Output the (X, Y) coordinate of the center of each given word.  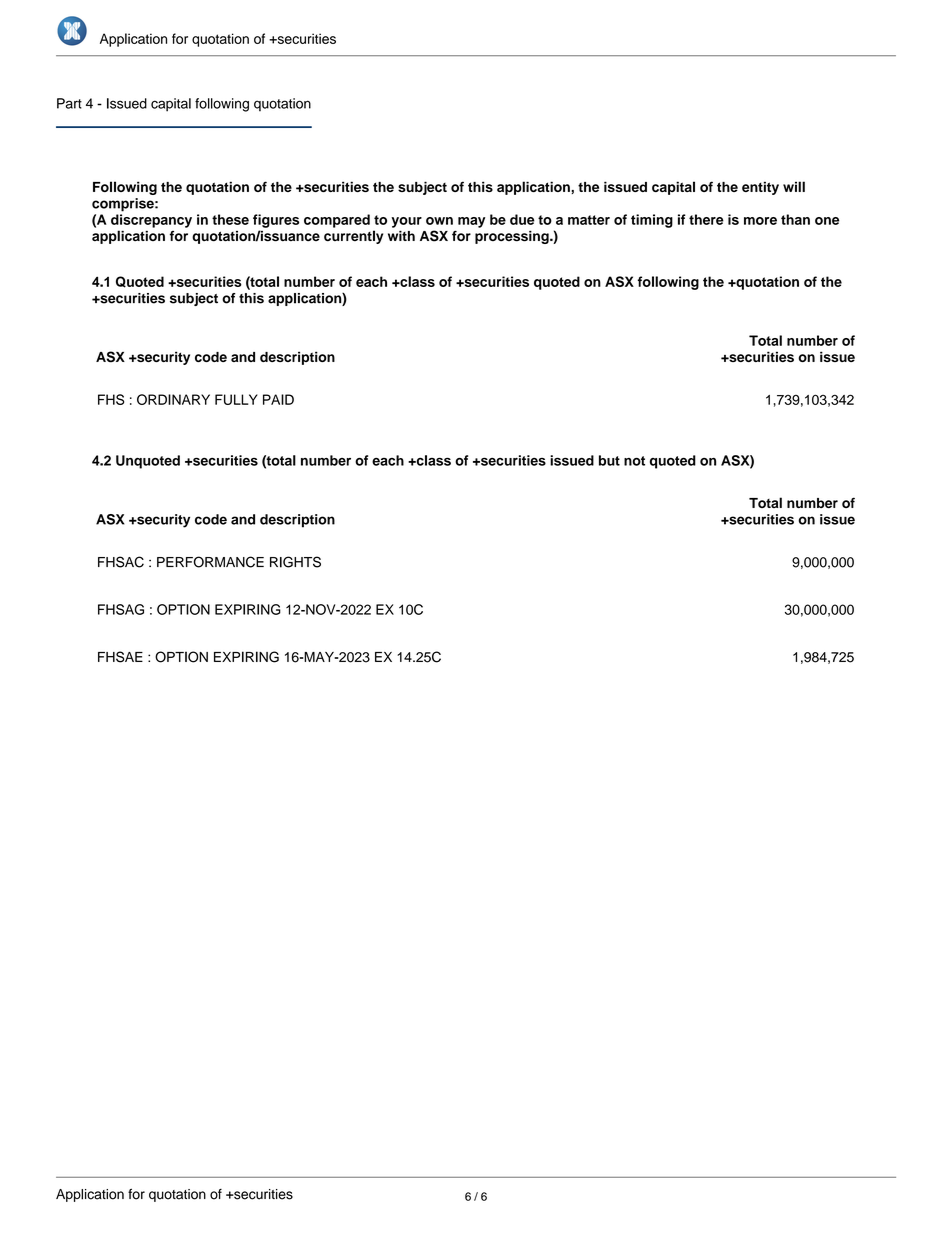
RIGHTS (295, 562)
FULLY (236, 399)
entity (760, 188)
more (760, 221)
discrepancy (151, 221)
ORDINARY (173, 399)
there (706, 219)
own (439, 221)
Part (69, 103)
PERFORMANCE (210, 562)
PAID (278, 399)
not (634, 461)
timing (652, 221)
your (406, 222)
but (609, 460)
